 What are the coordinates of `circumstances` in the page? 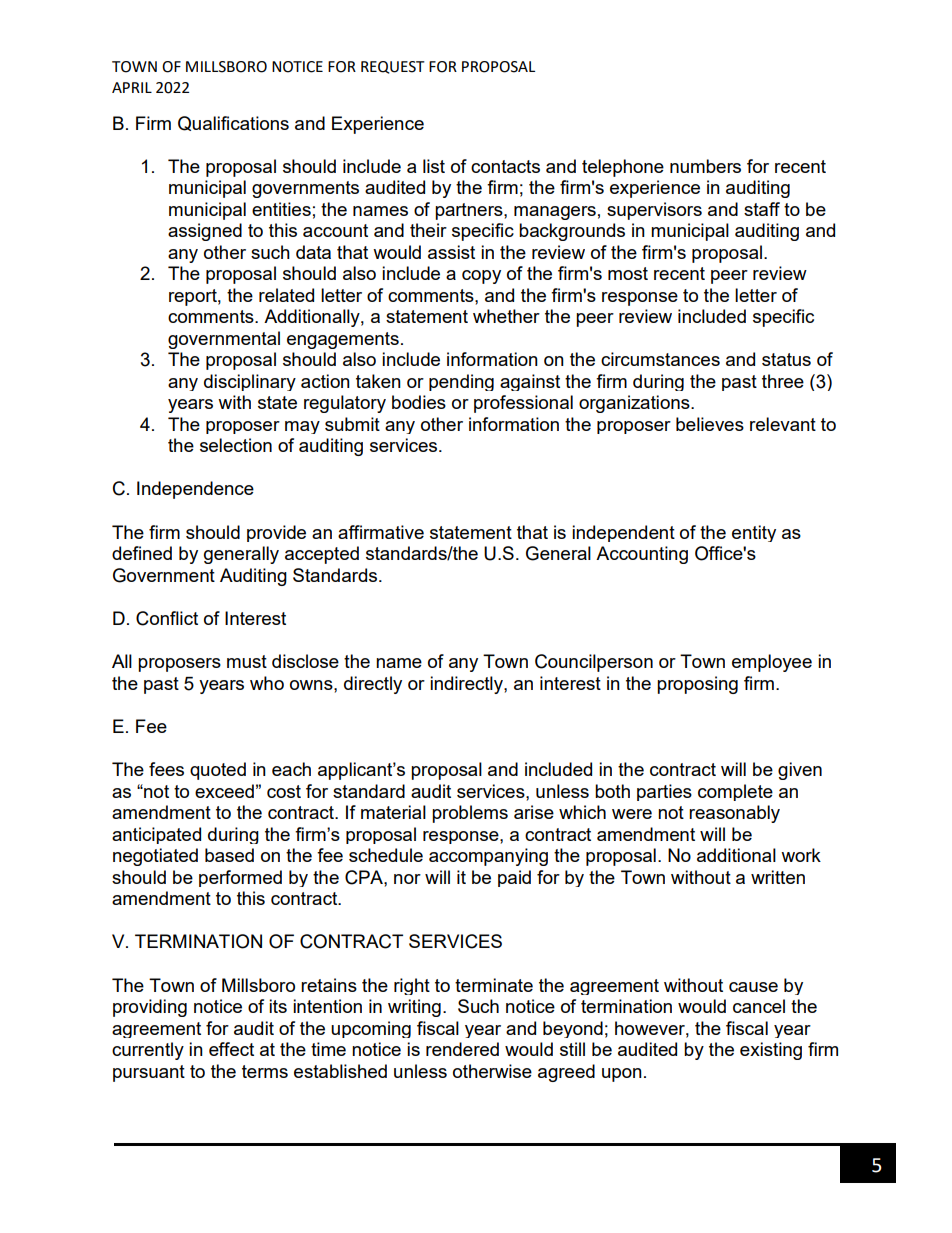 It's located at (660, 359).
